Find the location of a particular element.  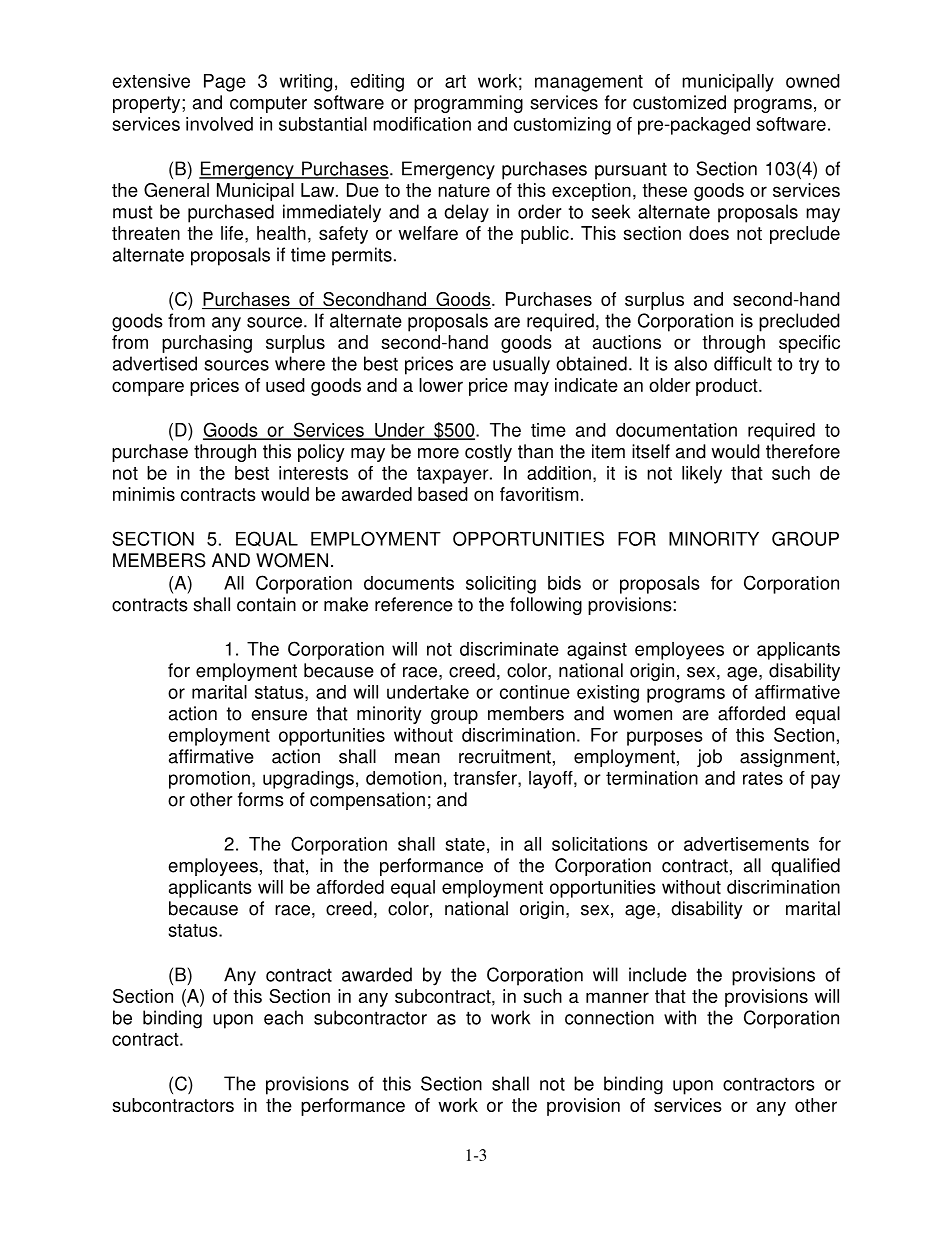

promotion is located at coordinates (209, 780).
